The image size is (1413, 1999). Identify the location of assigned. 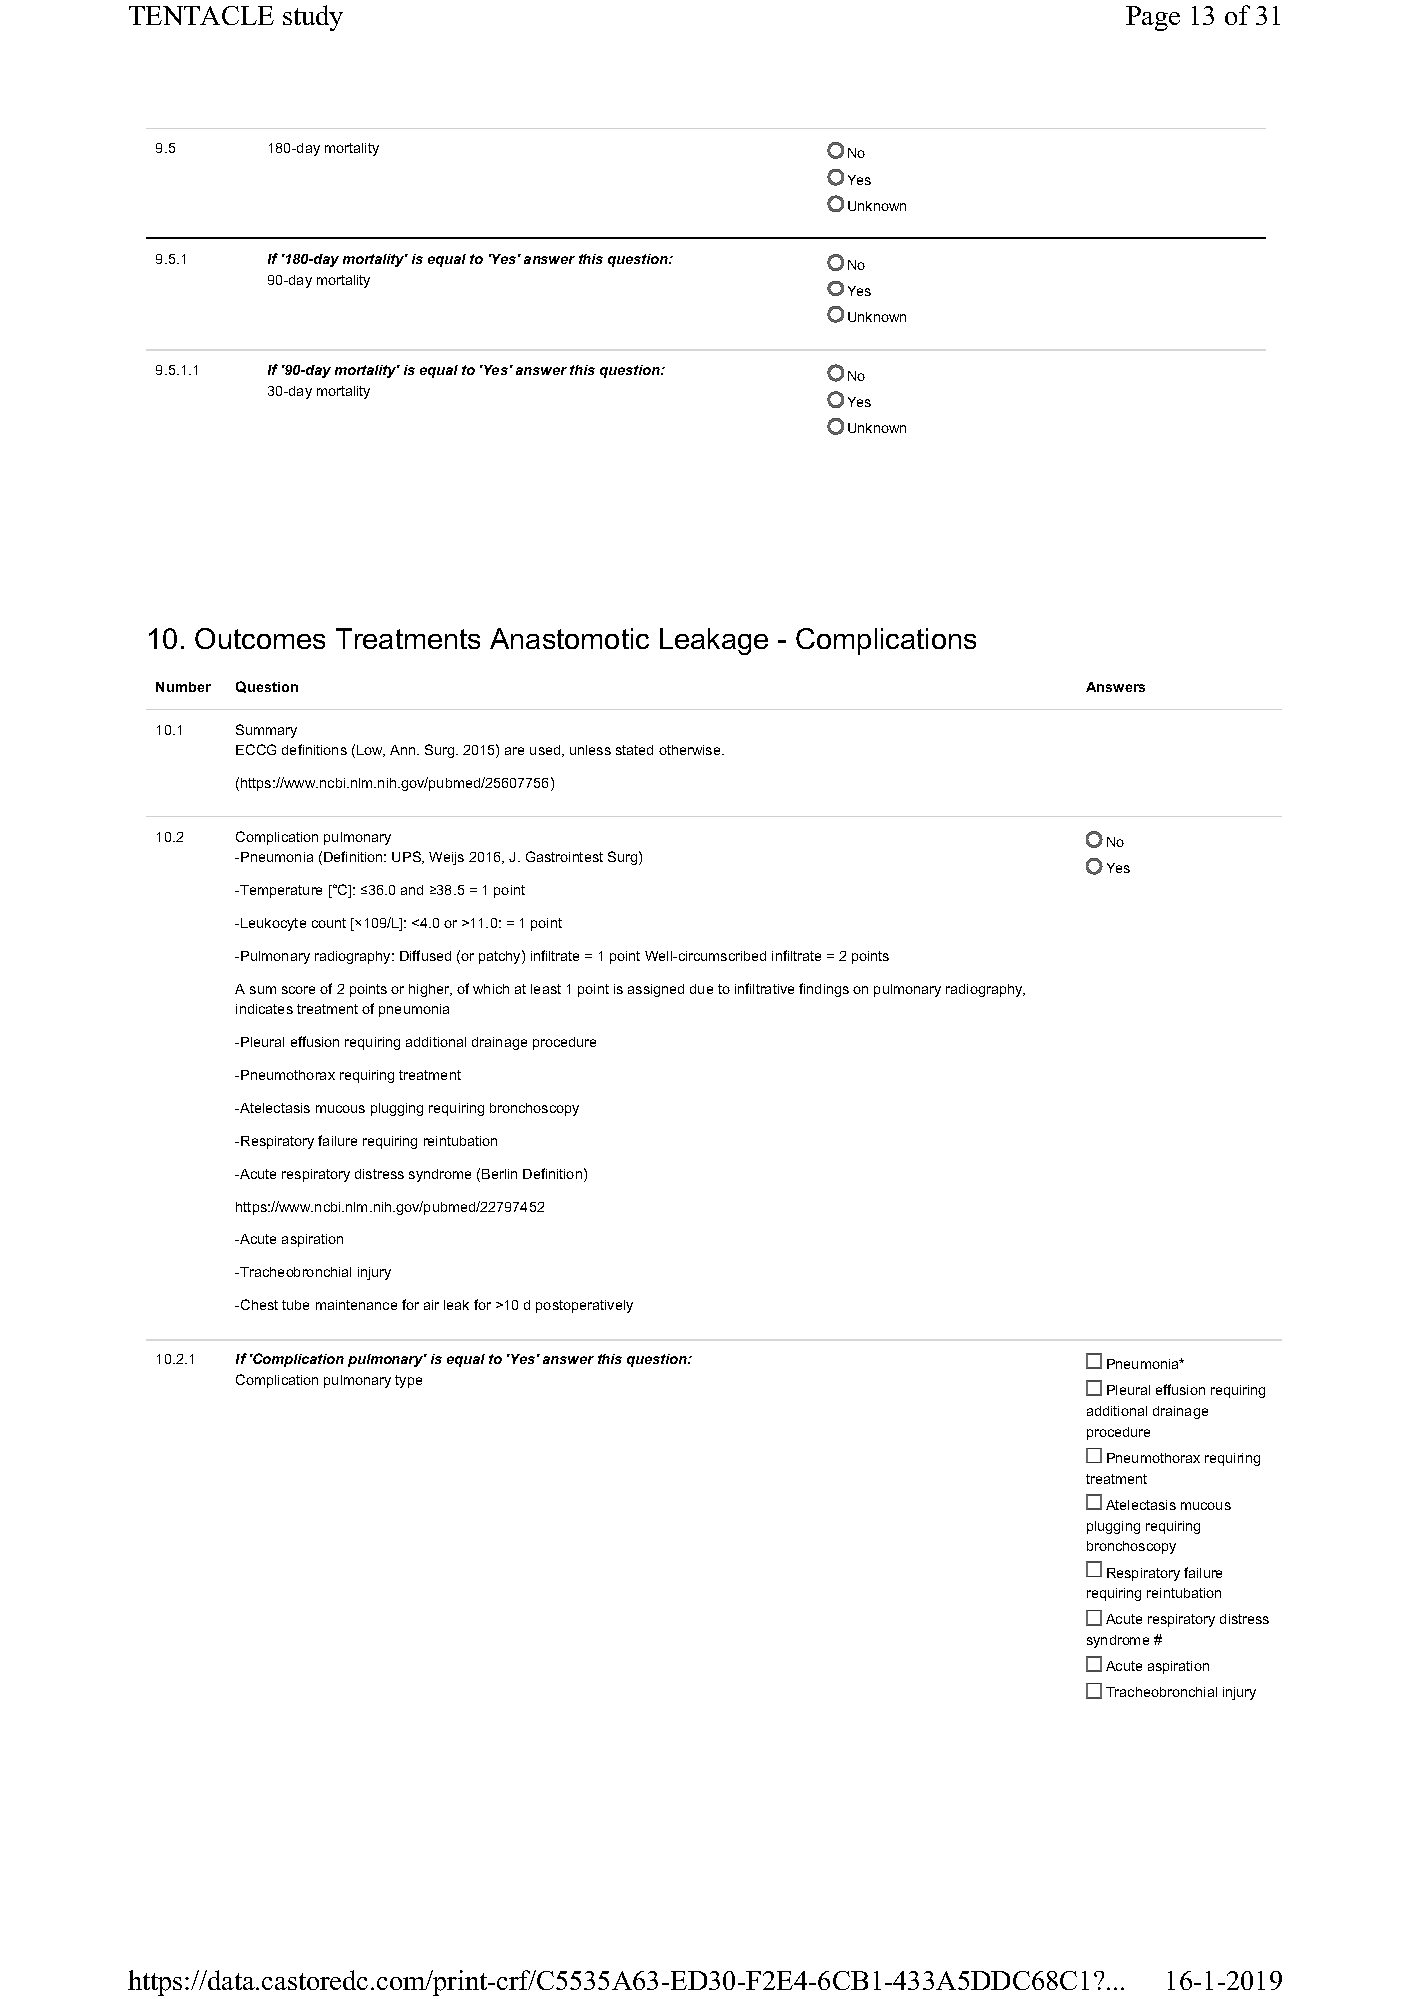
(656, 990).
